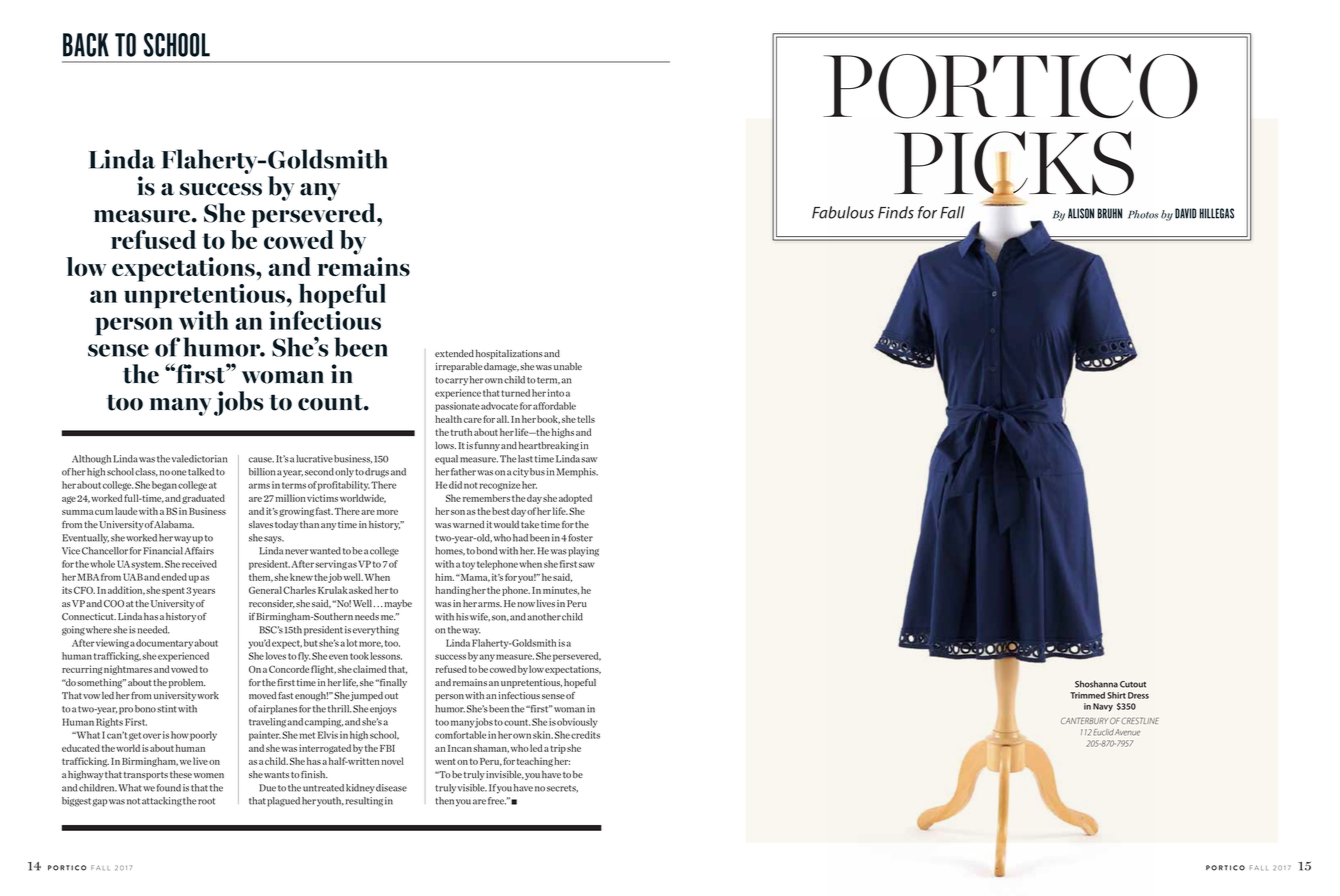 This screenshot has height=896, width=1340. What do you see at coordinates (580, 538) in the screenshot?
I see `foster` at bounding box center [580, 538].
